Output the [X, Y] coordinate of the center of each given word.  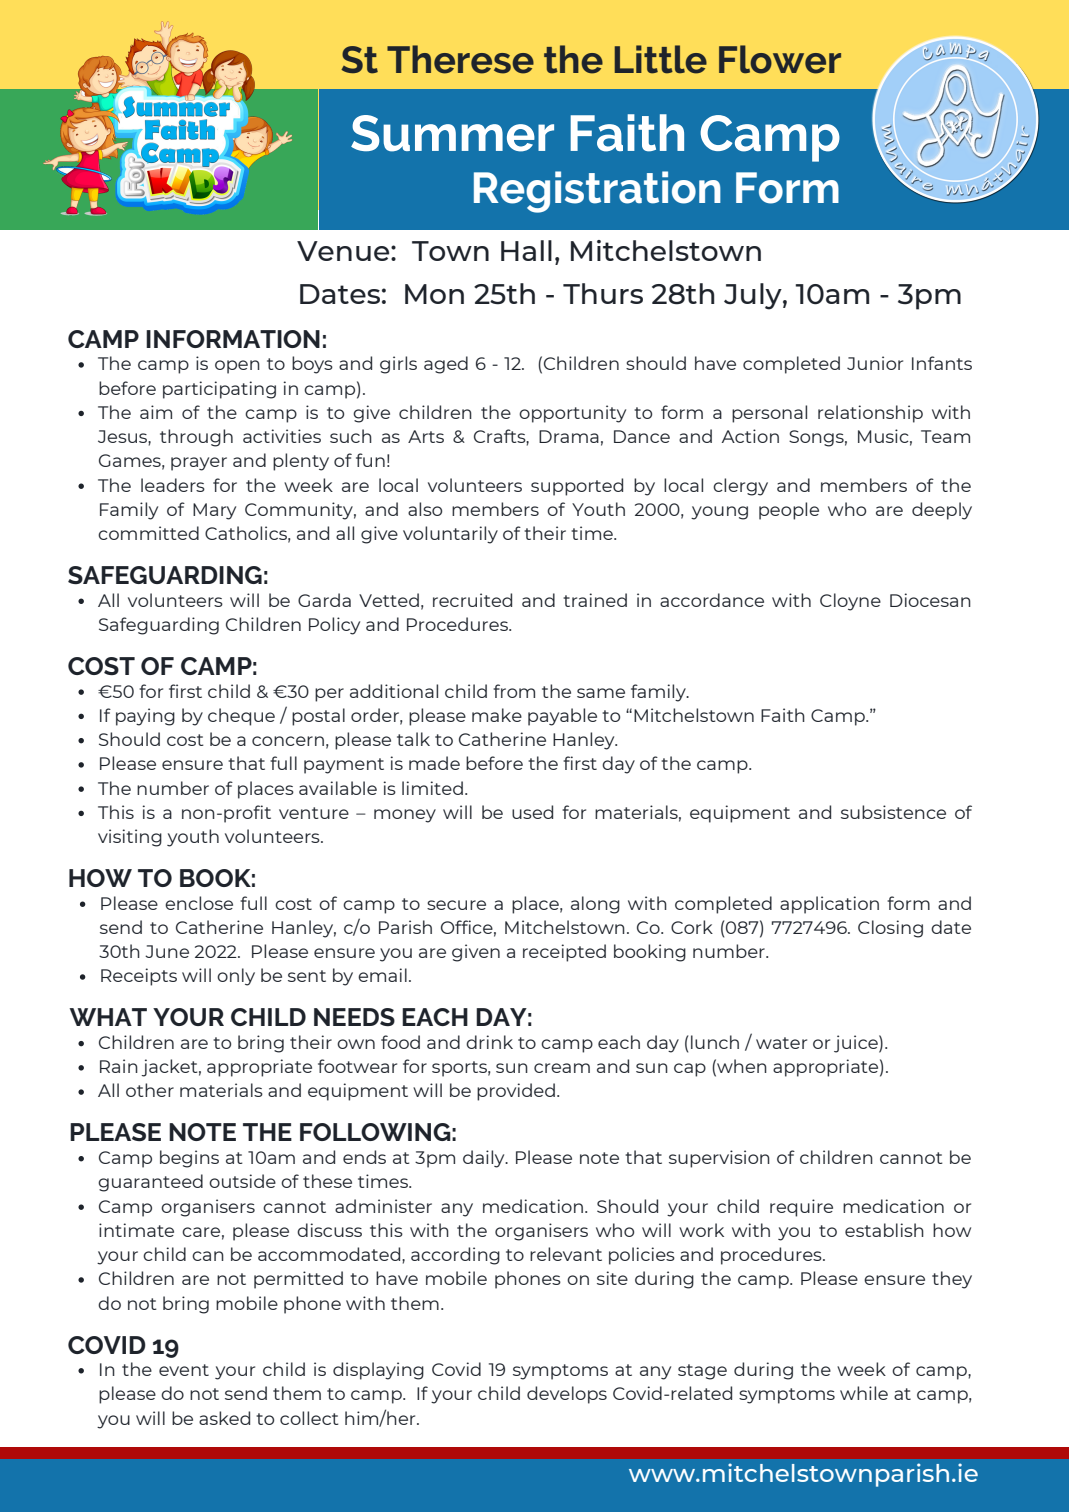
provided [516, 1092]
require [801, 1208]
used [532, 812]
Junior [875, 363]
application [829, 905]
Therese [460, 59]
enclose [199, 903]
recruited [472, 600]
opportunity [572, 414]
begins [189, 1159]
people [789, 511]
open [237, 367]
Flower [780, 59]
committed [148, 533]
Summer [452, 133]
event [184, 1370]
